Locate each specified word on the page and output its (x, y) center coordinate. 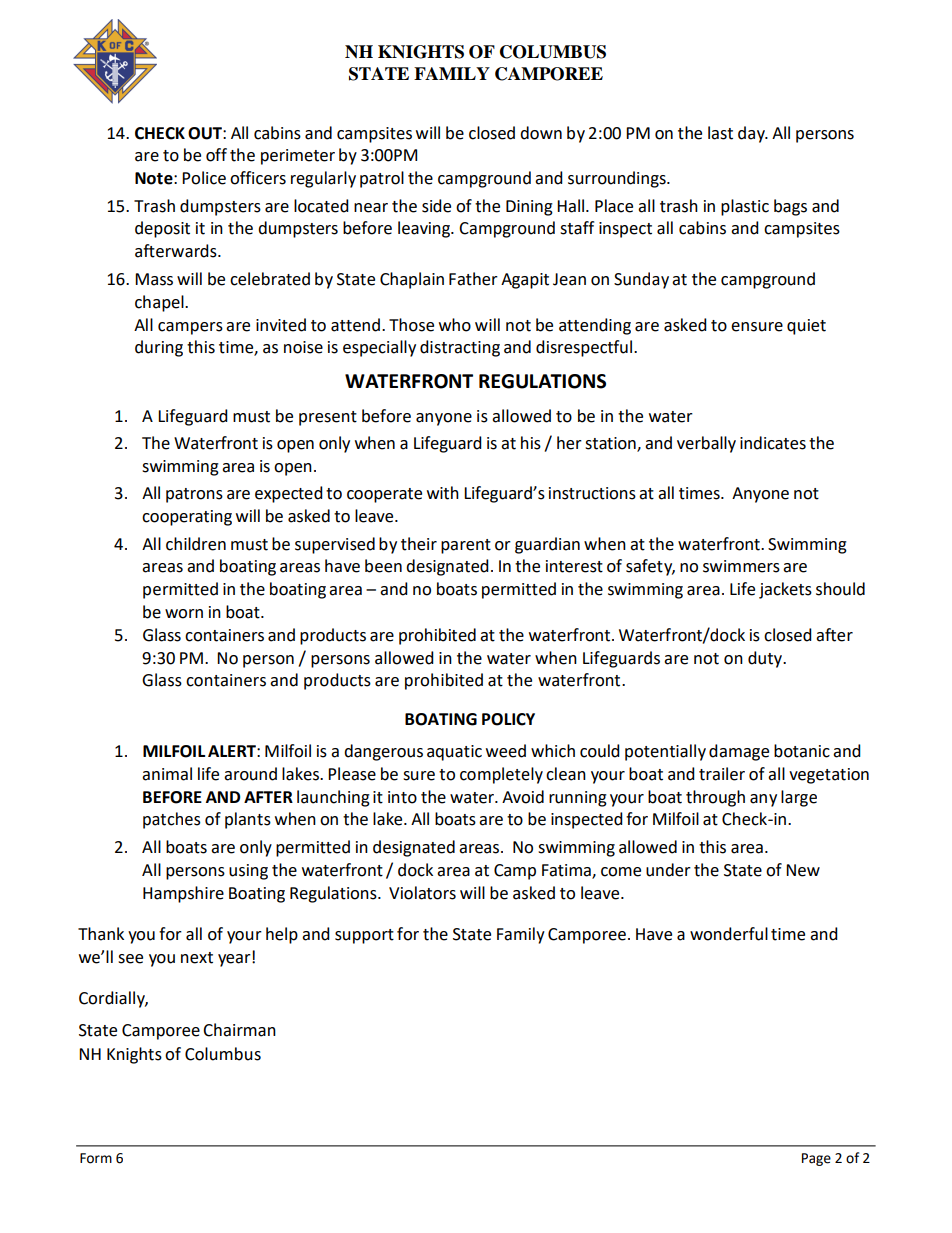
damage (739, 752)
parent (466, 546)
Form (96, 1158)
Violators (422, 893)
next (197, 958)
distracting (460, 348)
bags (790, 207)
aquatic (454, 753)
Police (204, 178)
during (159, 348)
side (436, 206)
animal (167, 774)
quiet (806, 327)
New (803, 870)
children (196, 544)
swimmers (741, 566)
